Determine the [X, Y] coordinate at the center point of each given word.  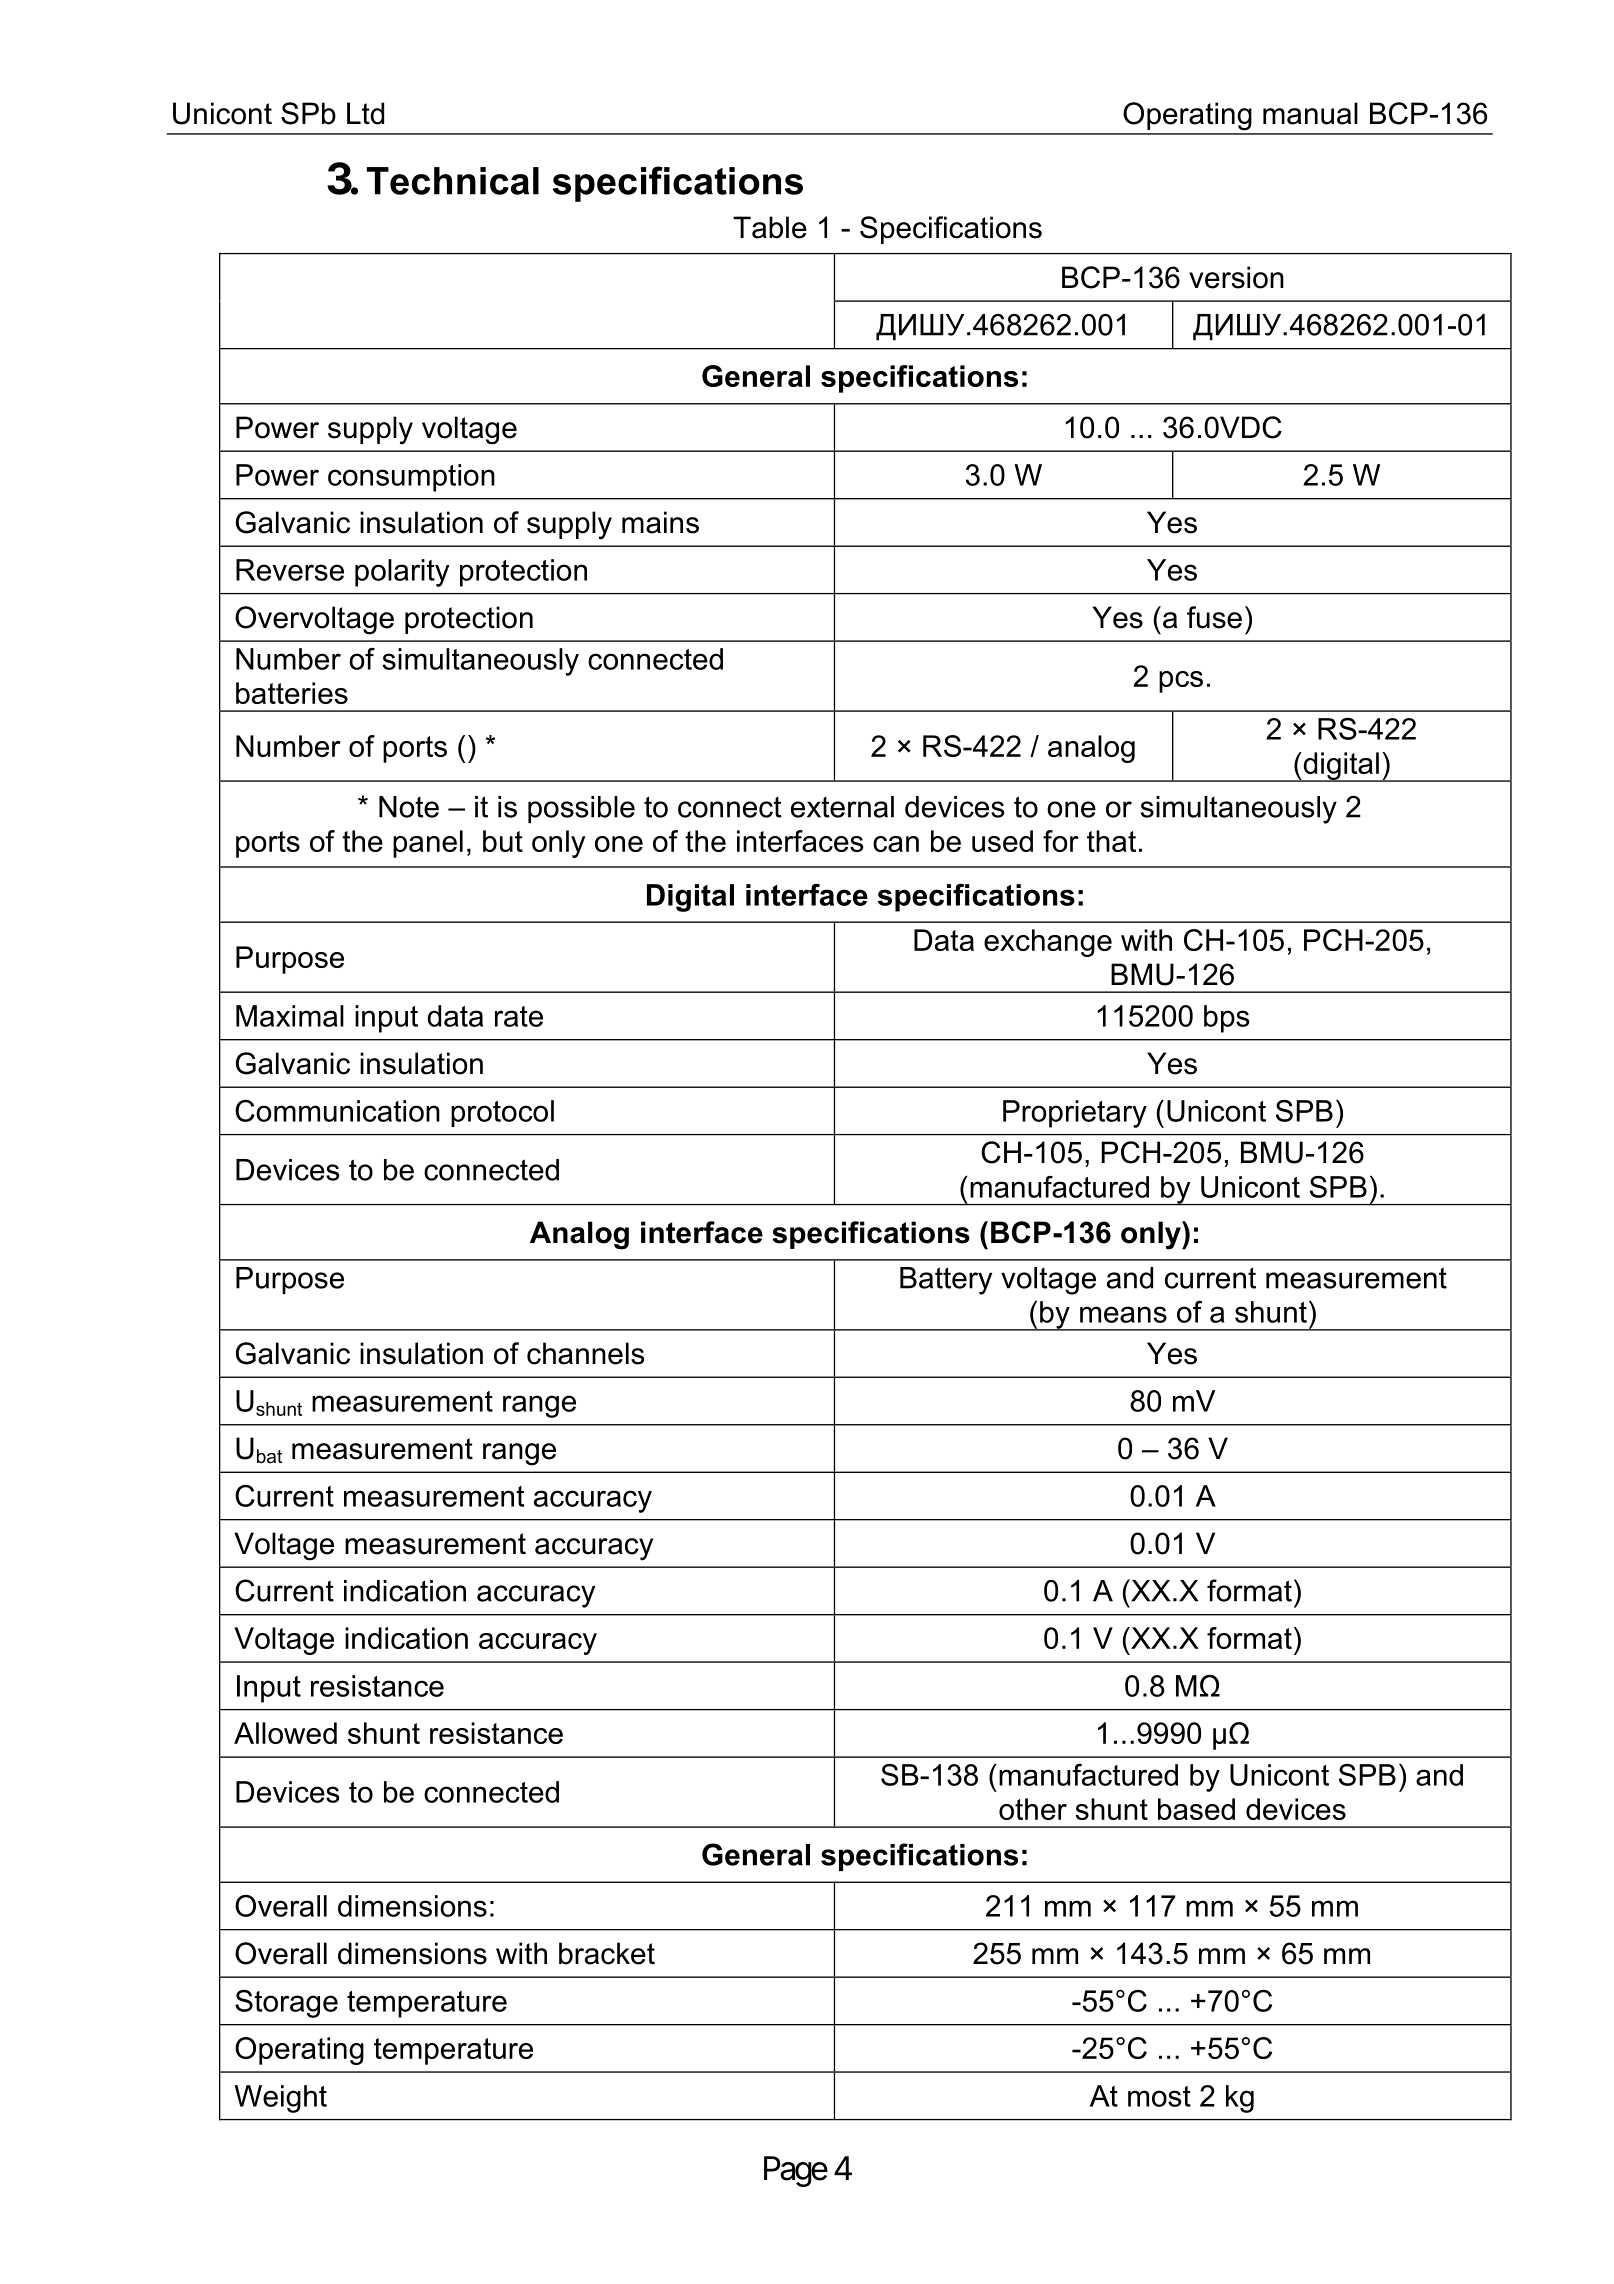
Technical [453, 181]
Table [770, 227]
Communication [337, 1111]
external [842, 807]
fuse [1214, 617]
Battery [946, 1281]
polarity [402, 573]
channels [586, 1353]
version [1236, 277]
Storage [286, 2004]
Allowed [285, 1733]
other [1033, 1809]
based [1196, 1809]
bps [1226, 1019]
